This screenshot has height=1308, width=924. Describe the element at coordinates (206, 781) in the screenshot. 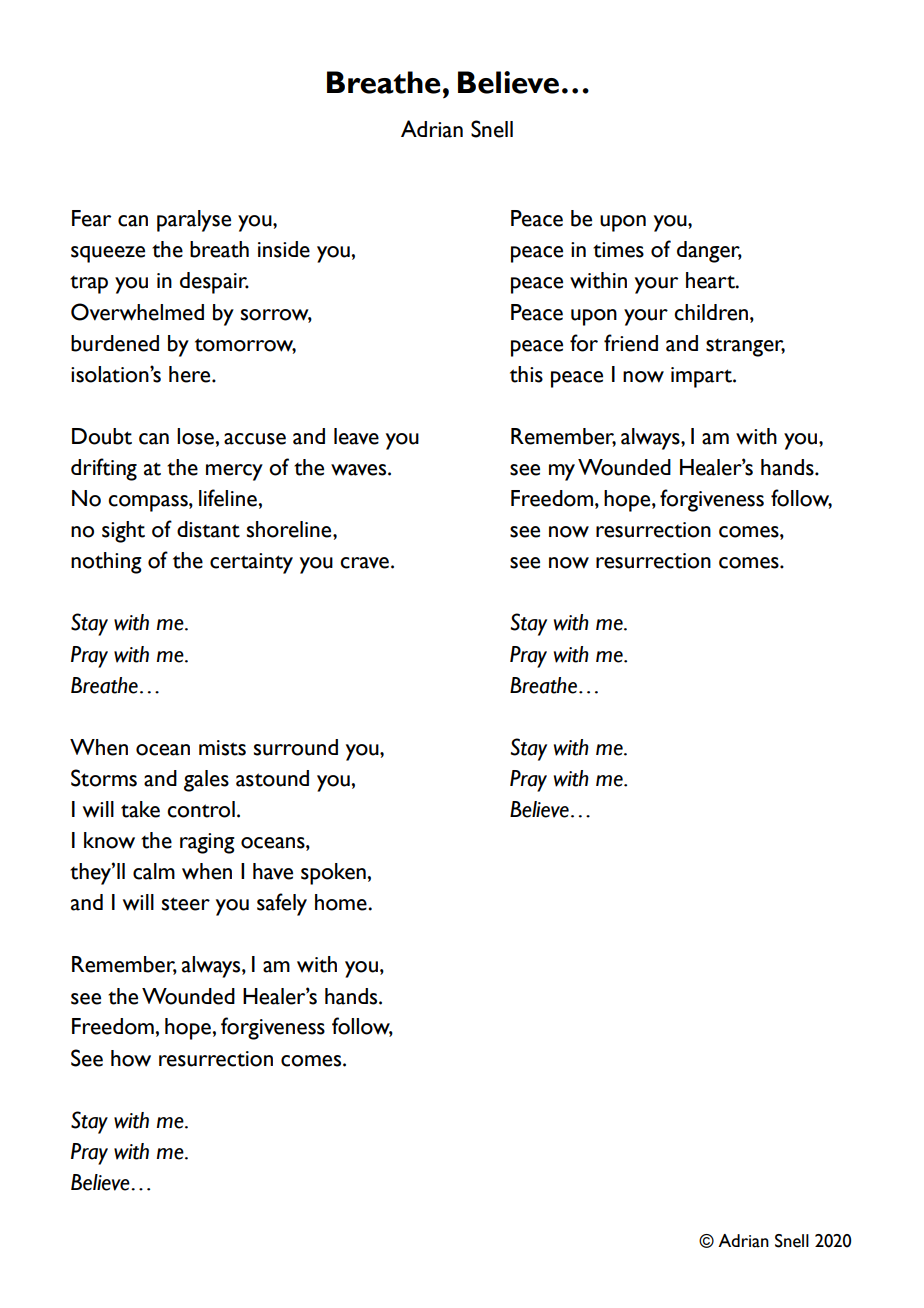

I see `gales` at that location.
